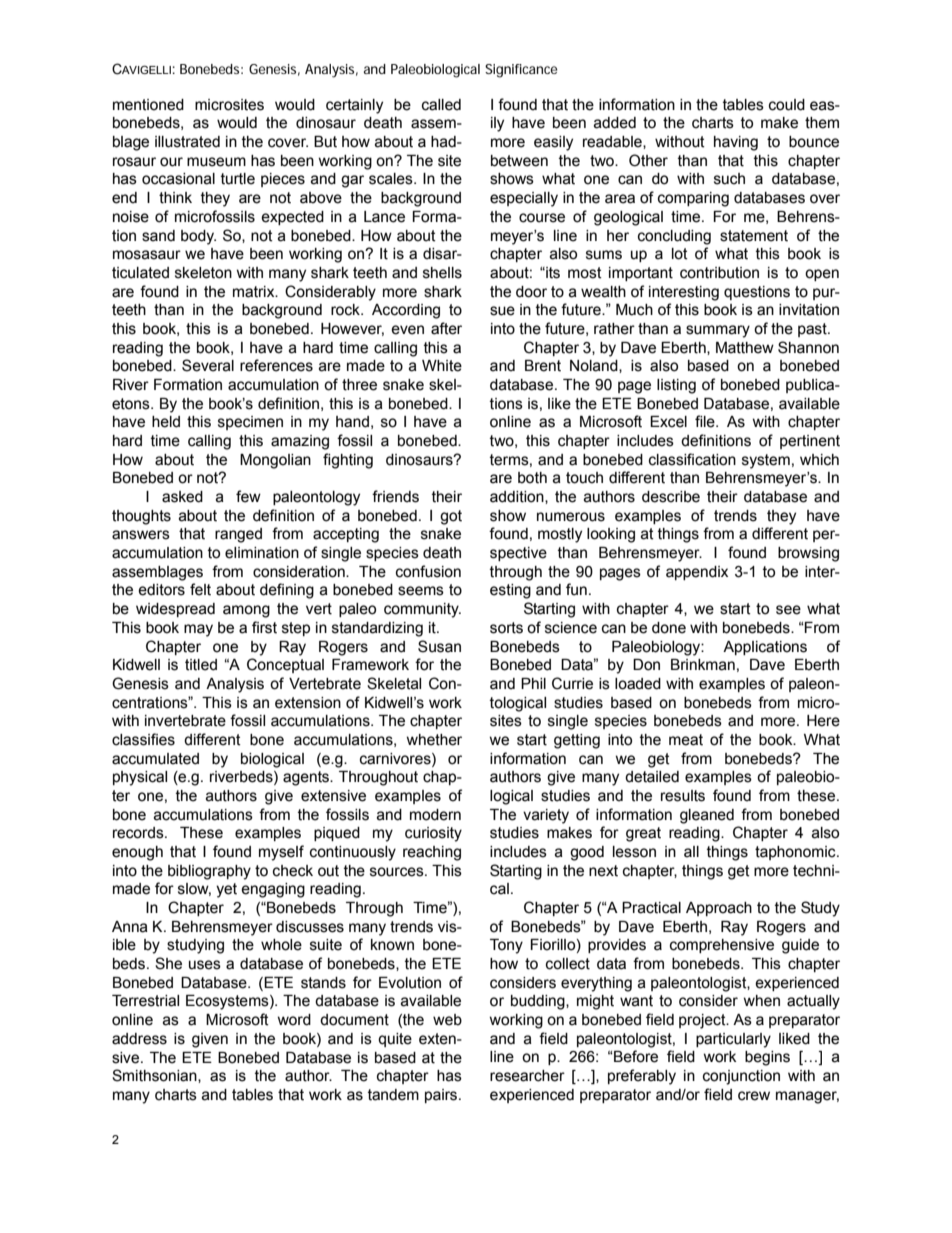  Describe the element at coordinates (155, 1076) in the screenshot. I see `Smithsonian` at that location.
